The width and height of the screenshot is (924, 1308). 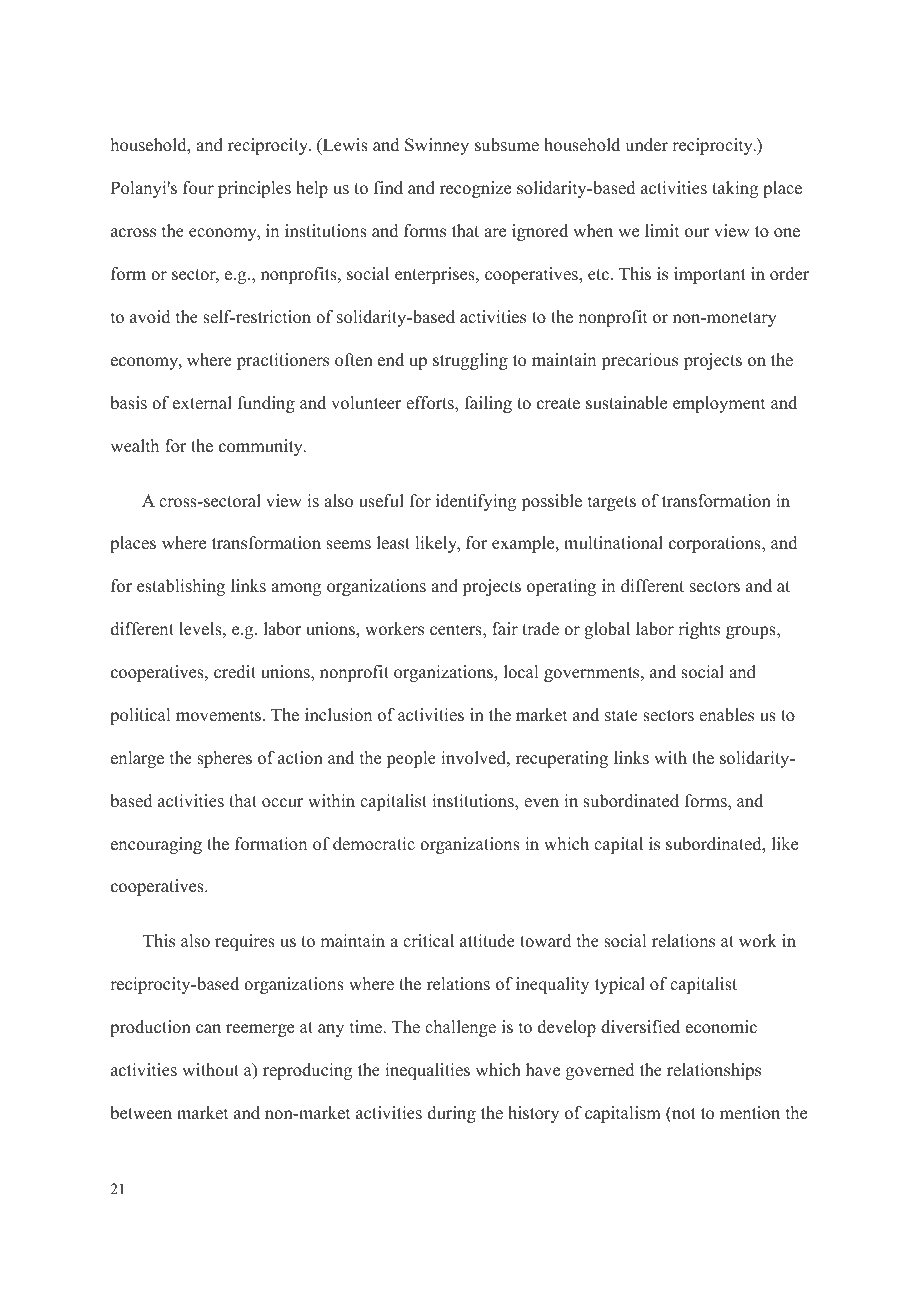 What do you see at coordinates (735, 189) in the screenshot?
I see `taking` at bounding box center [735, 189].
